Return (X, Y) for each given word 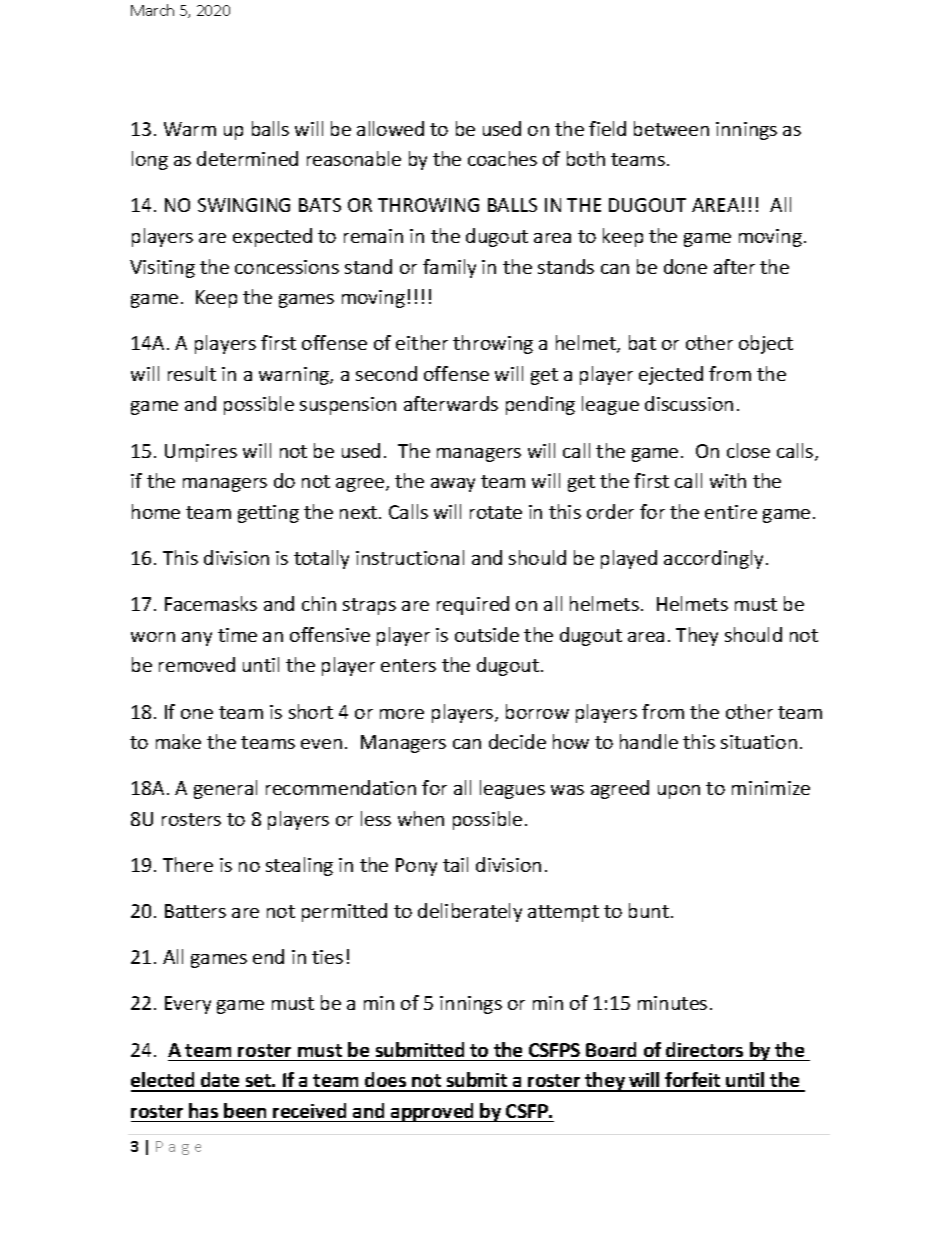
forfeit (693, 1081)
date (220, 1081)
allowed (390, 128)
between (671, 128)
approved (433, 1112)
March (152, 10)
